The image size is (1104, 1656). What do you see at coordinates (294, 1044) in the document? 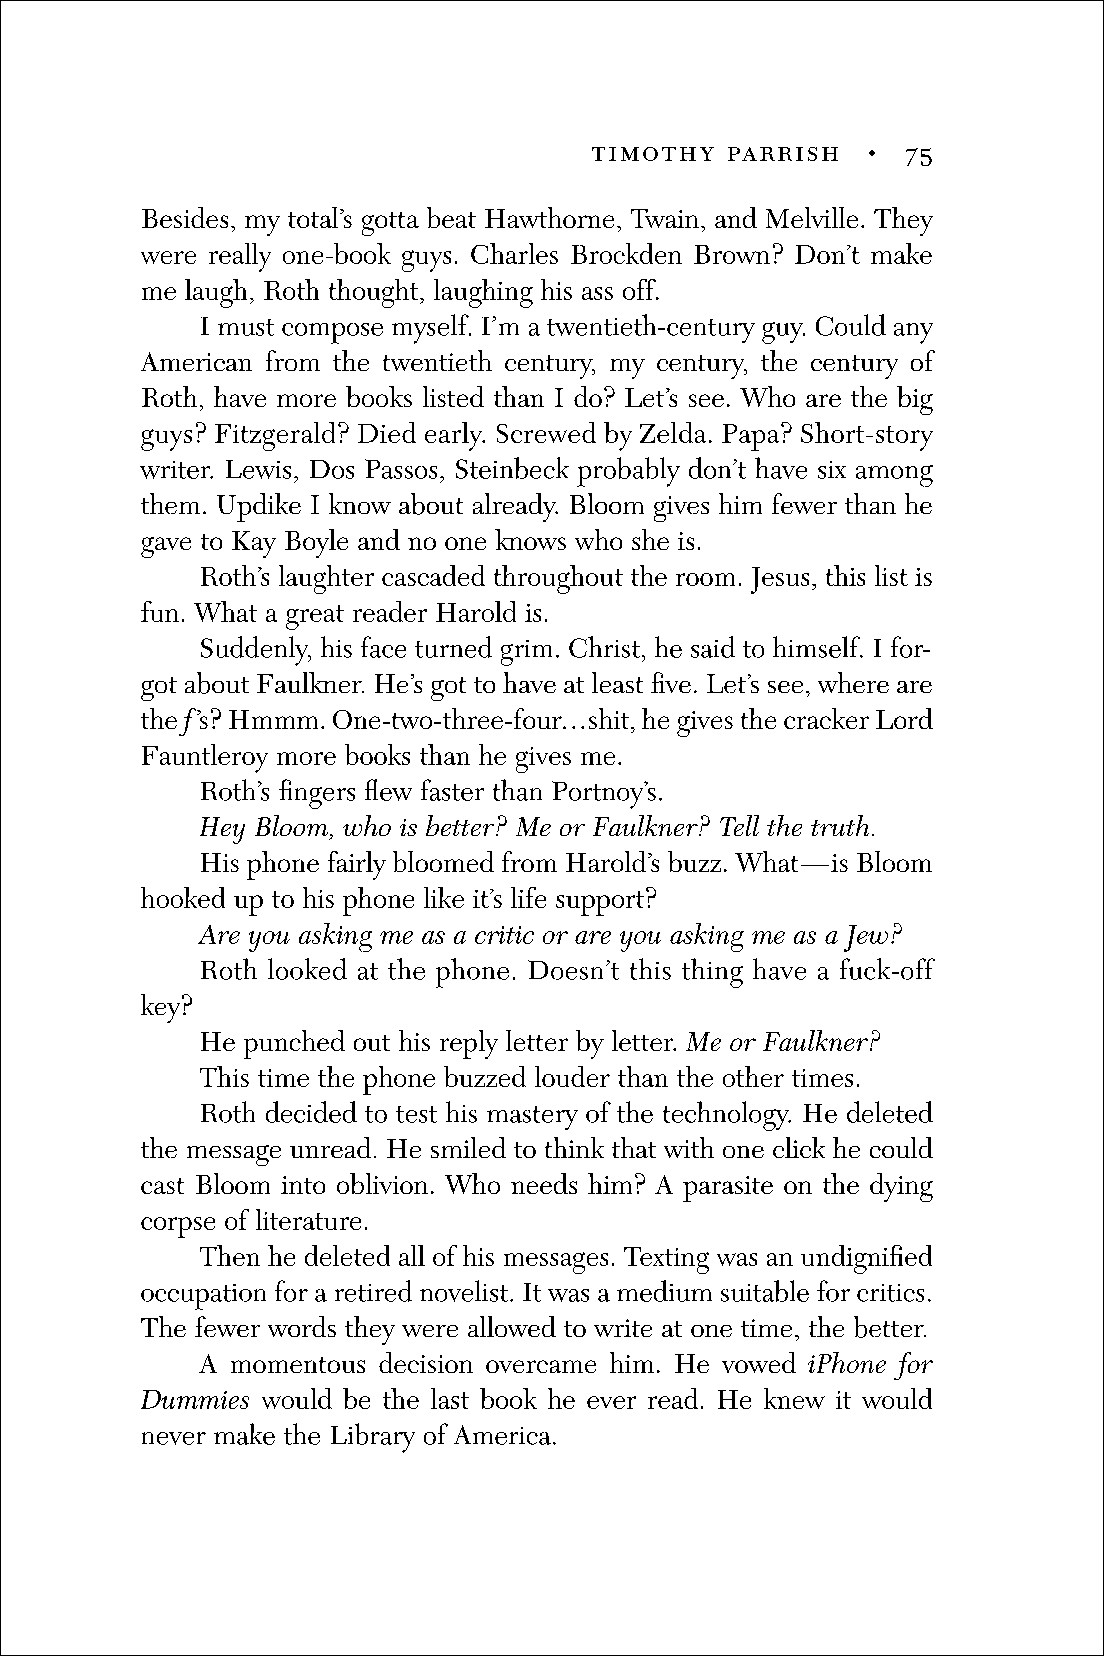
I see `punched` at bounding box center [294, 1044].
